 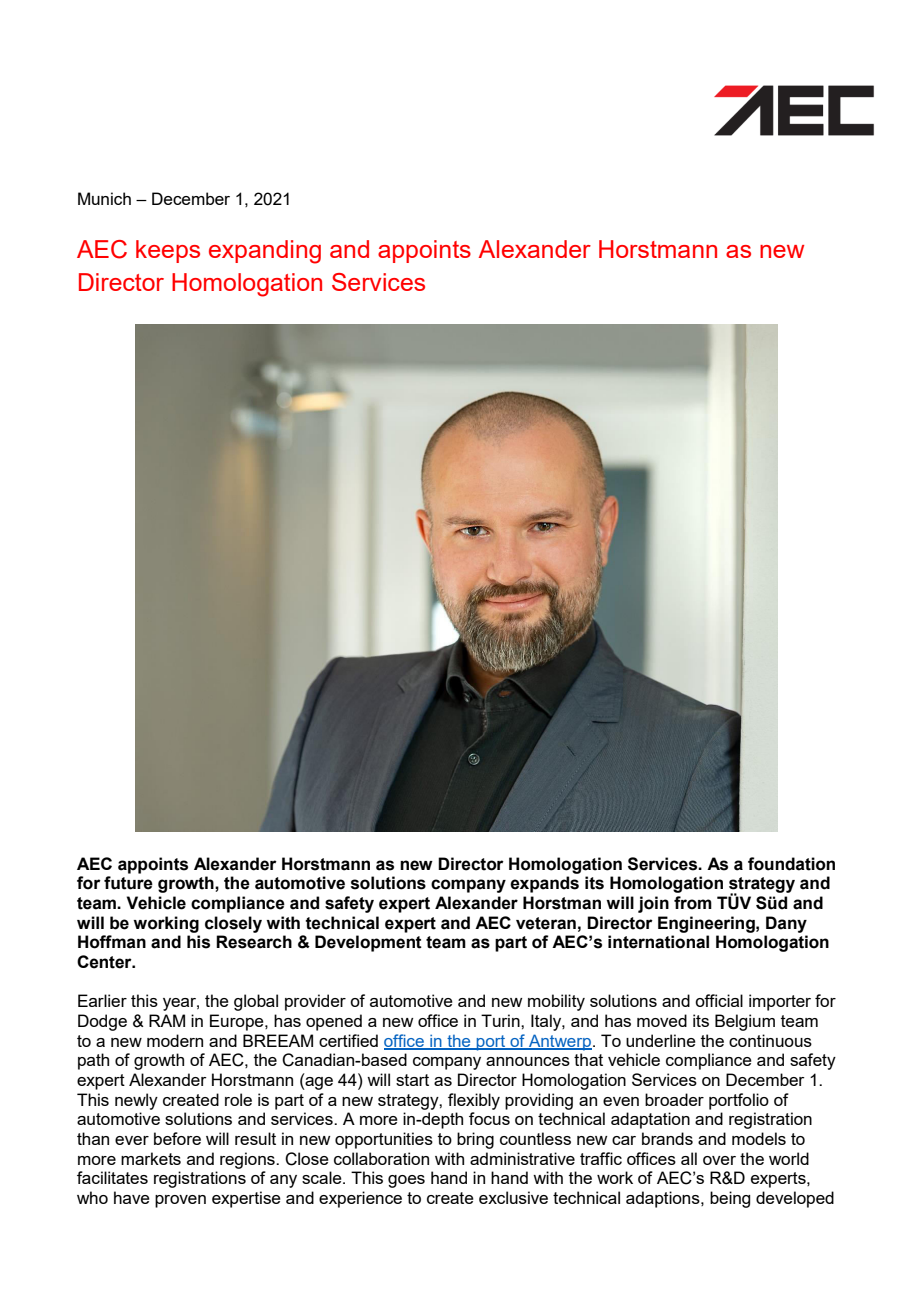 I want to click on Munich, so click(x=104, y=198).
